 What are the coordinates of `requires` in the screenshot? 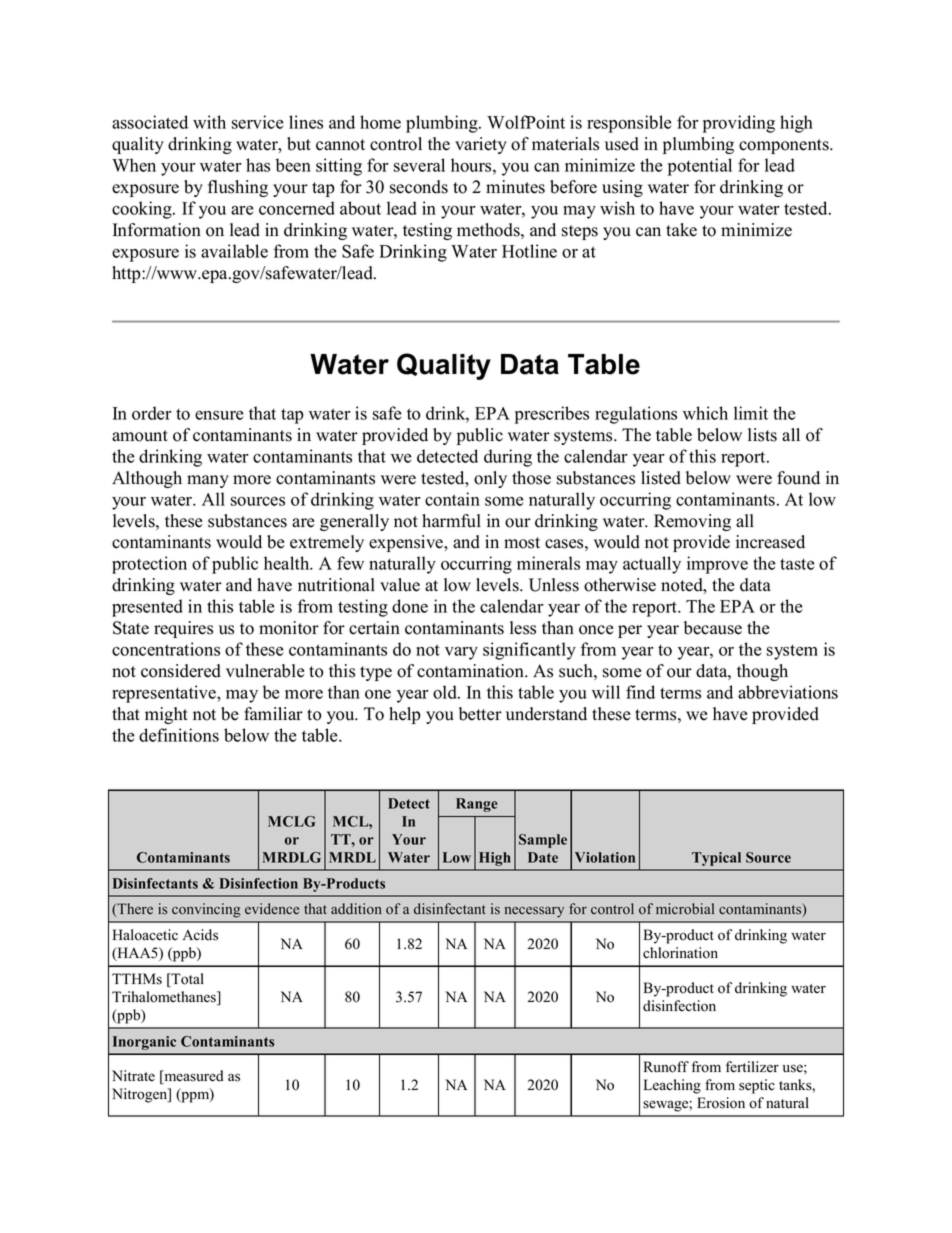 It's located at (183, 629).
